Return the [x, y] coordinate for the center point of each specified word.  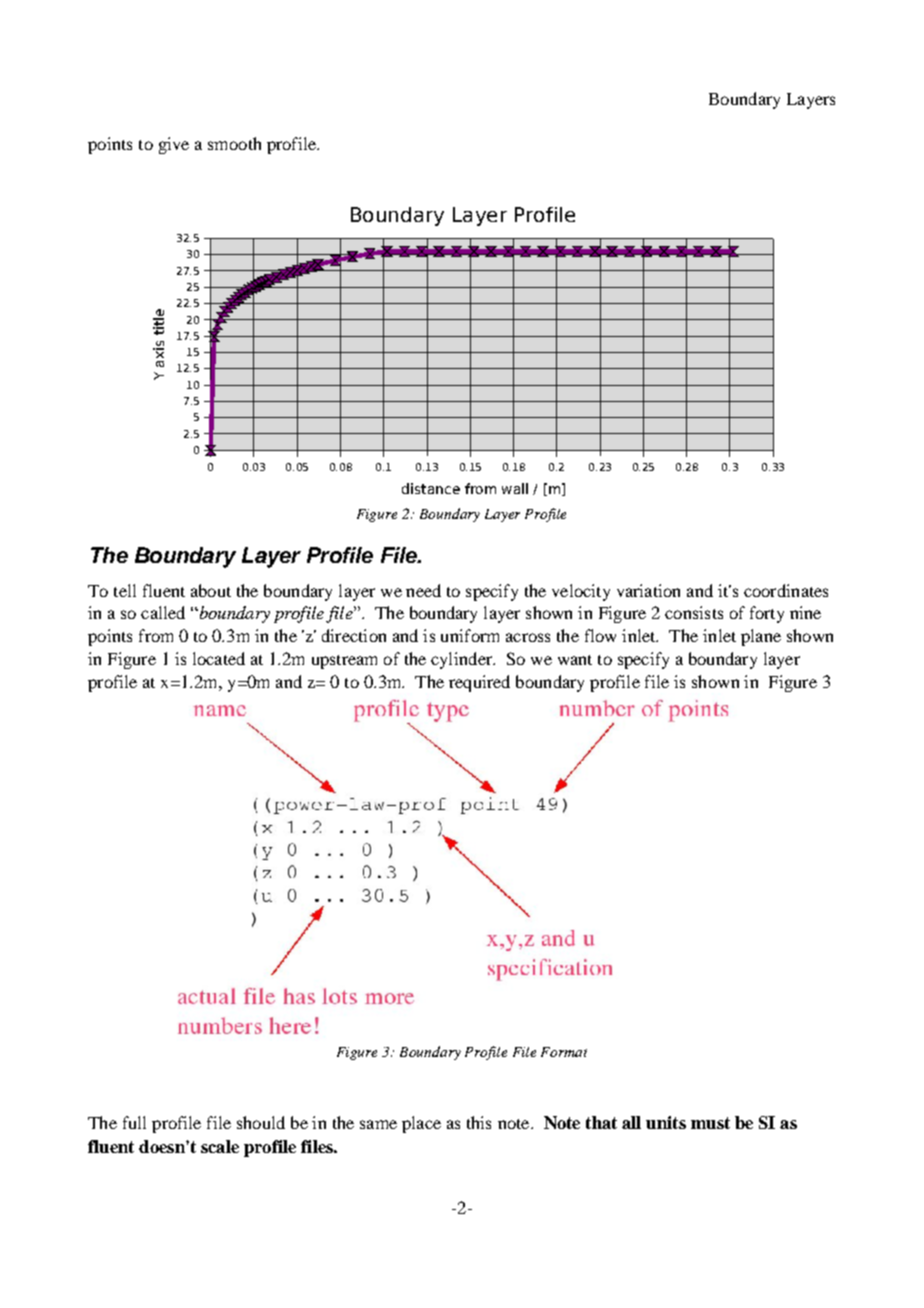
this [479, 1122]
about [211, 590]
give [174, 145]
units [666, 1122]
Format [564, 1052]
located [219, 658]
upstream [344, 662]
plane [761, 637]
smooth [234, 143]
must [710, 1123]
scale [220, 1146]
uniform [470, 635]
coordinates [786, 590]
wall [515, 488]
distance [431, 488]
